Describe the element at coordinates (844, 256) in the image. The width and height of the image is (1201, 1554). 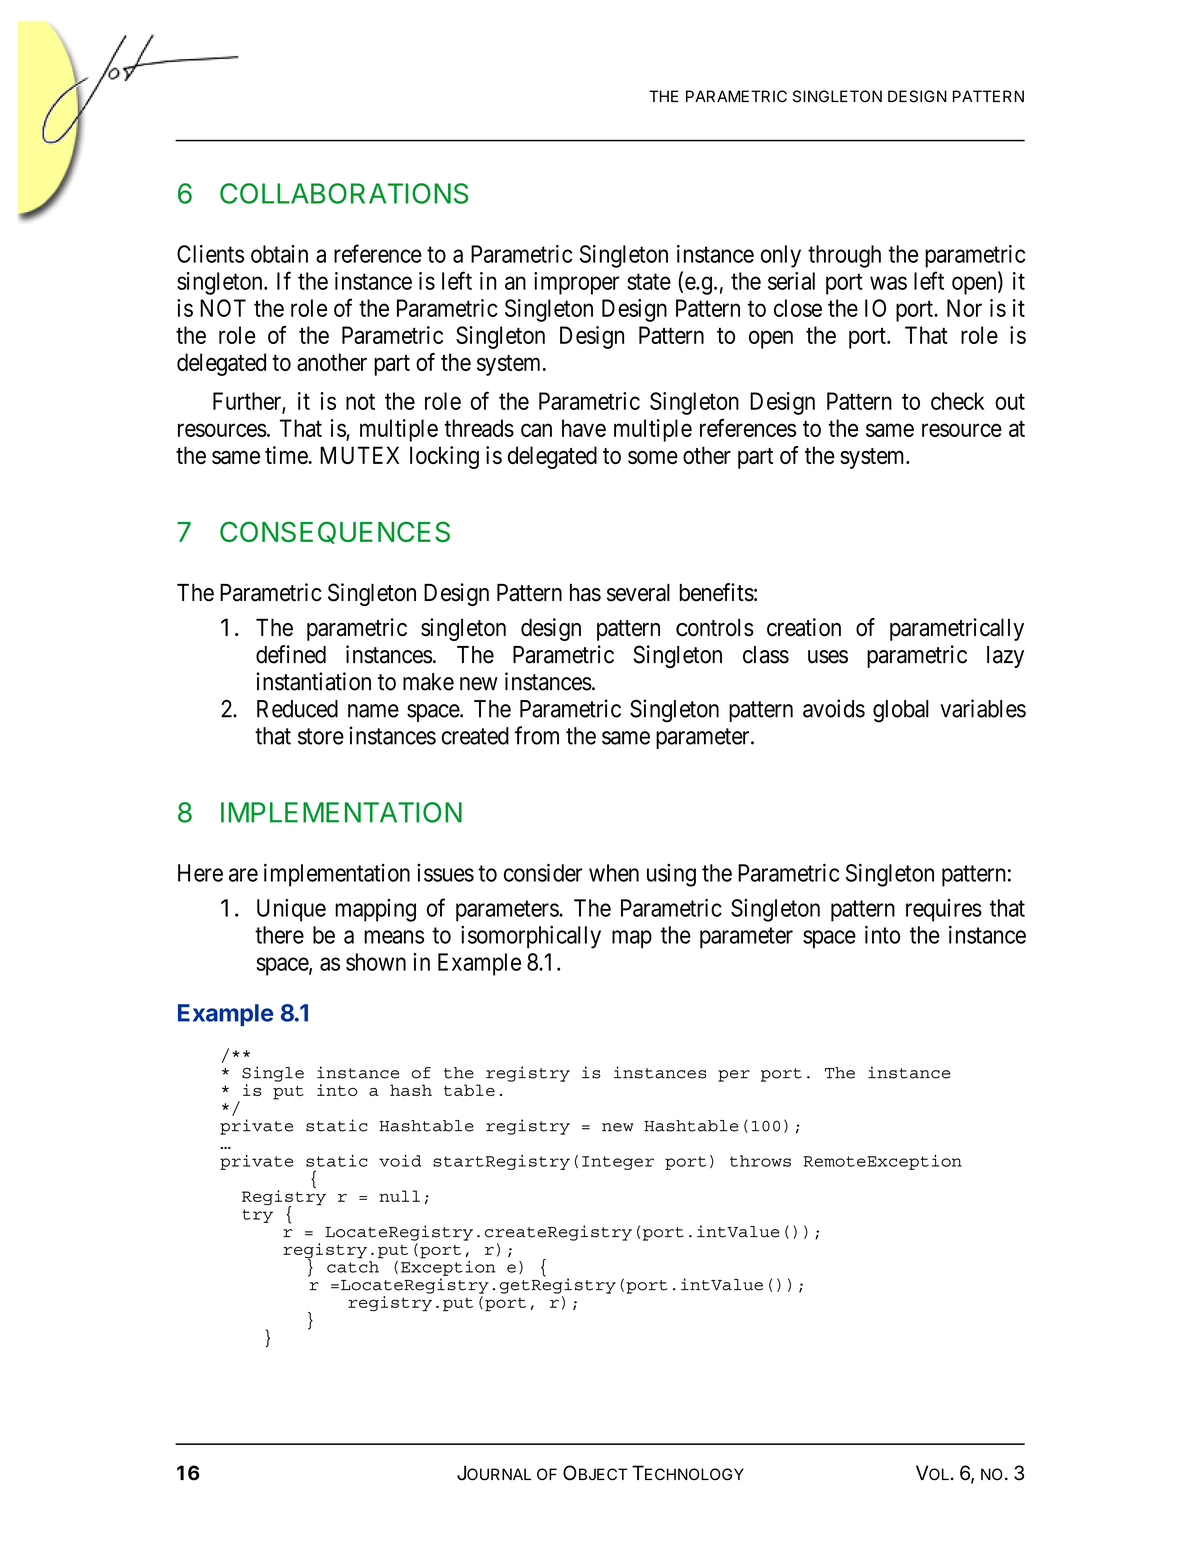
I see `through` at that location.
